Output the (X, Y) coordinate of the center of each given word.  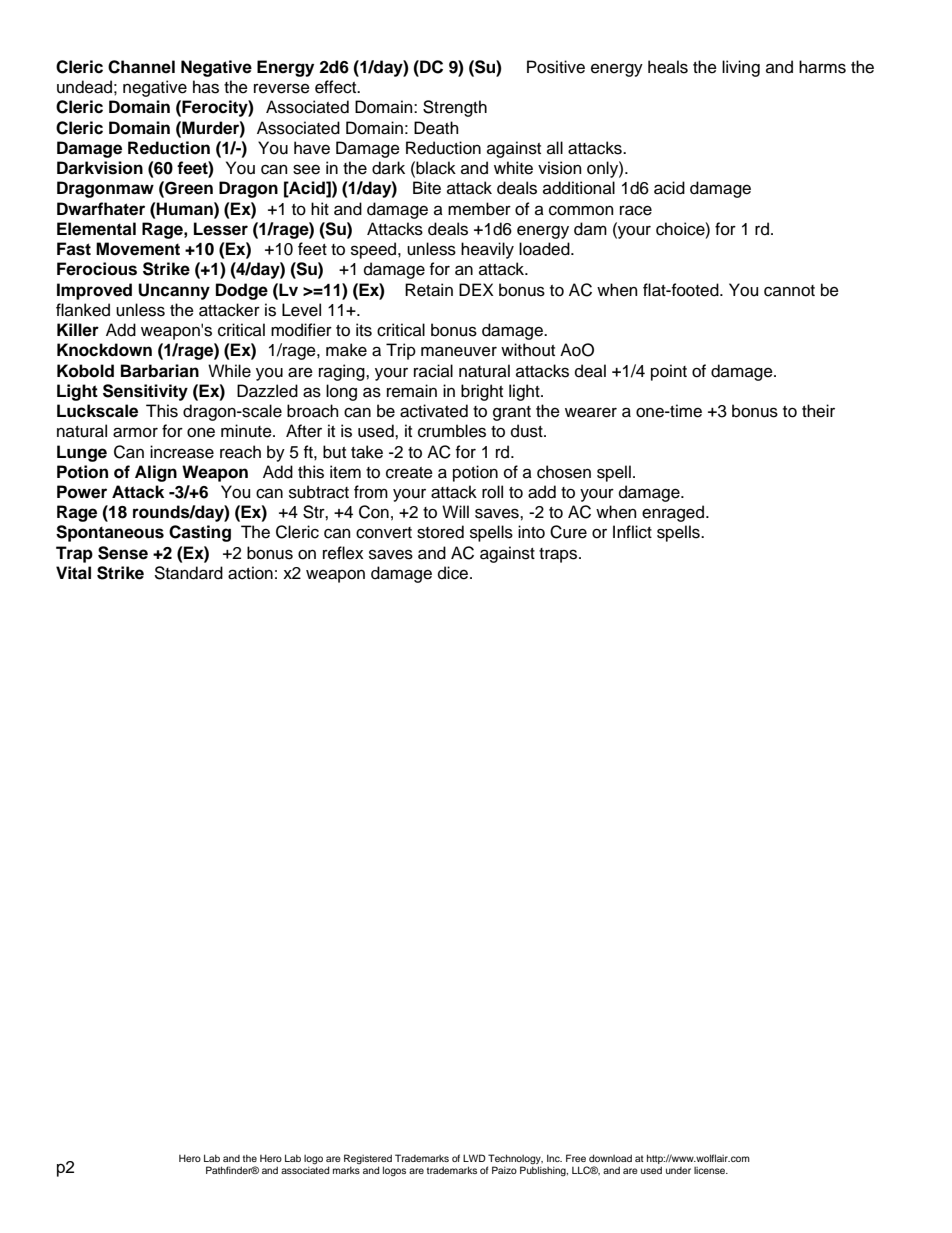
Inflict (632, 532)
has (206, 87)
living (741, 68)
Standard (188, 573)
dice (454, 573)
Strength (455, 108)
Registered (368, 1159)
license (711, 1170)
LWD (474, 1158)
